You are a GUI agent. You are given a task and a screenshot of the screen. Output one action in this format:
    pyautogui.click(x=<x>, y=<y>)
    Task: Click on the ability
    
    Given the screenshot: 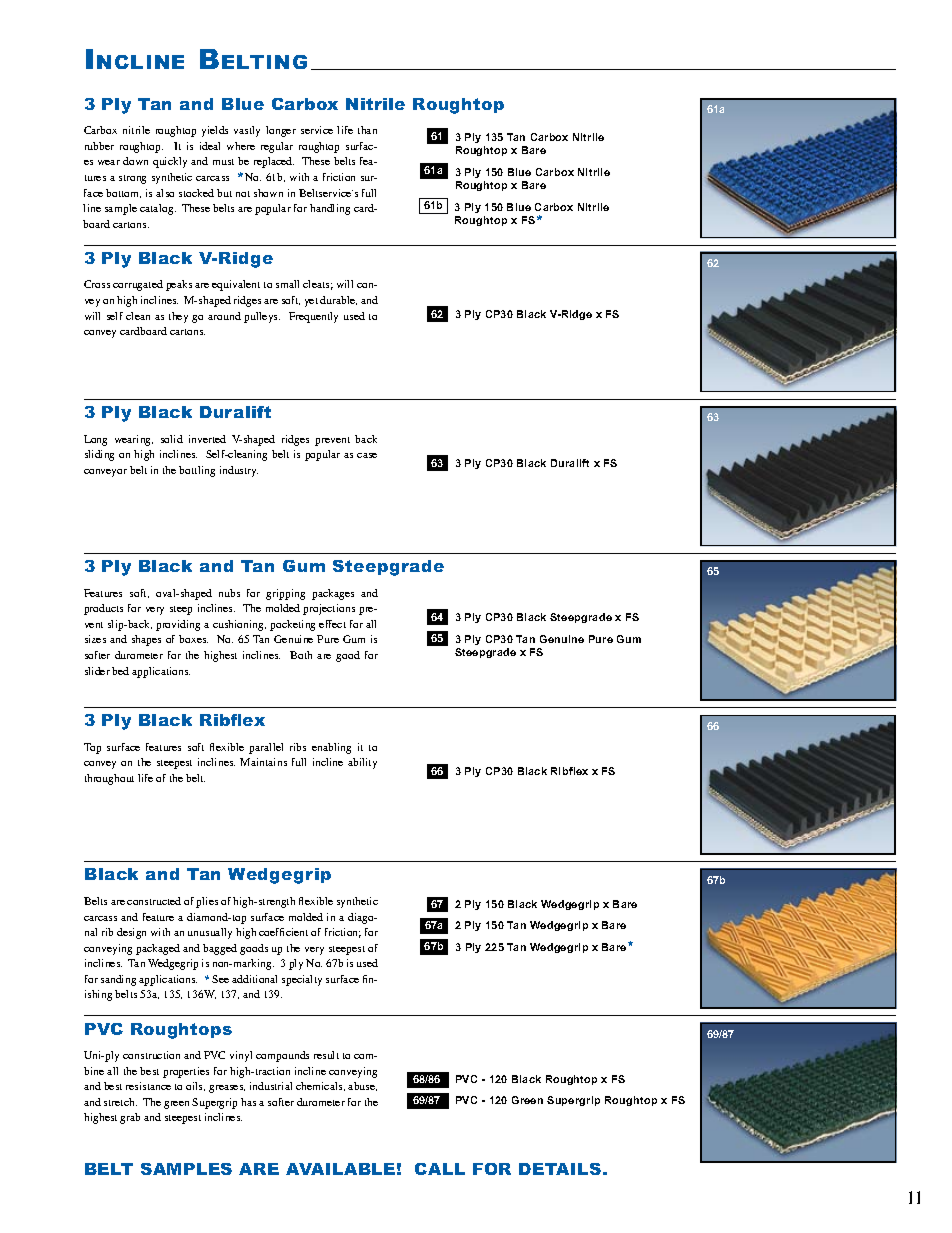 What is the action you would take?
    pyautogui.click(x=362, y=763)
